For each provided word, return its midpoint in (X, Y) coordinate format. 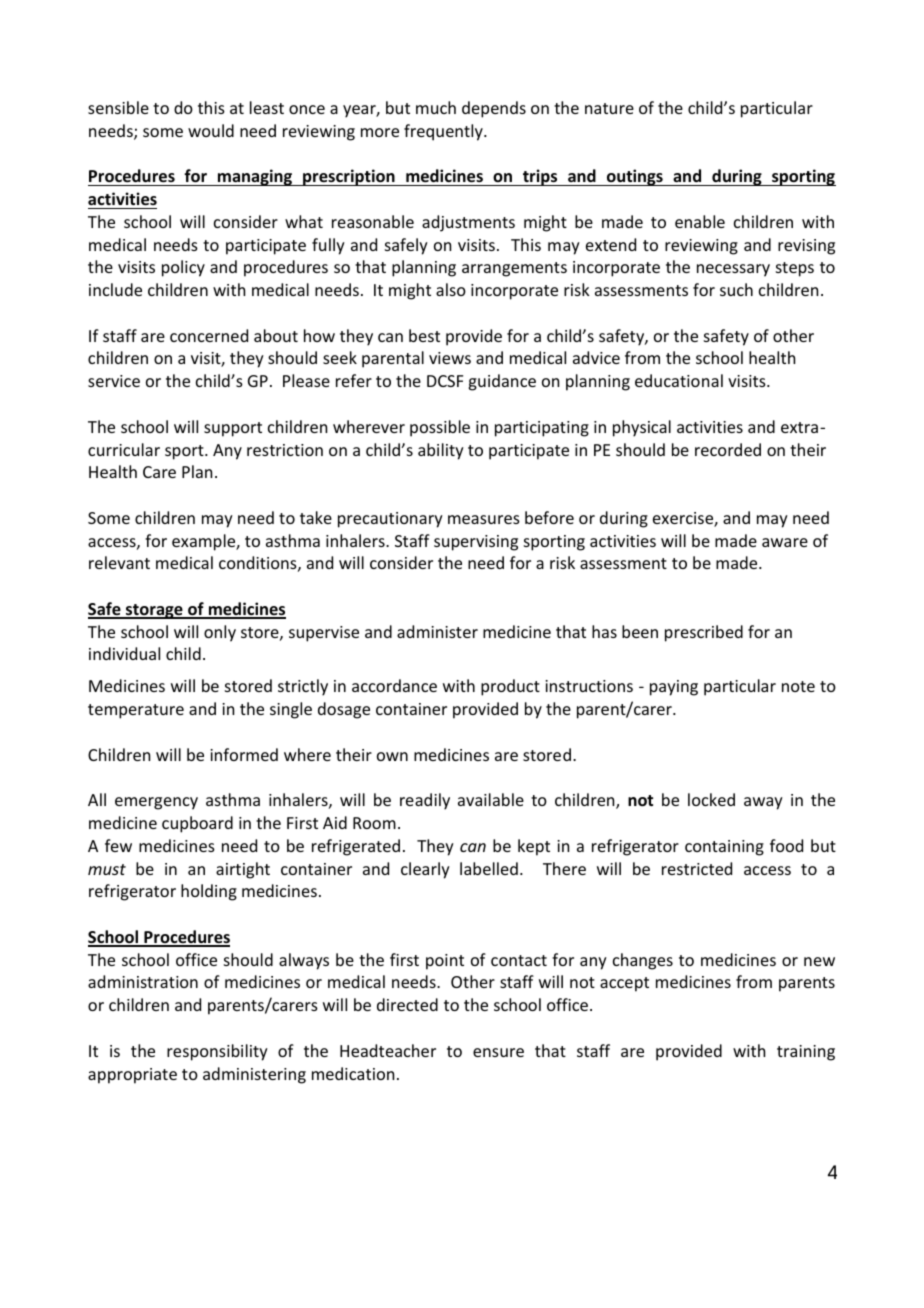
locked (711, 799)
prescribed (704, 633)
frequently (444, 132)
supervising (476, 543)
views (450, 358)
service (114, 381)
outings (634, 177)
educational (679, 380)
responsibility (217, 1052)
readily (425, 801)
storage (154, 611)
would (211, 130)
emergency (156, 803)
